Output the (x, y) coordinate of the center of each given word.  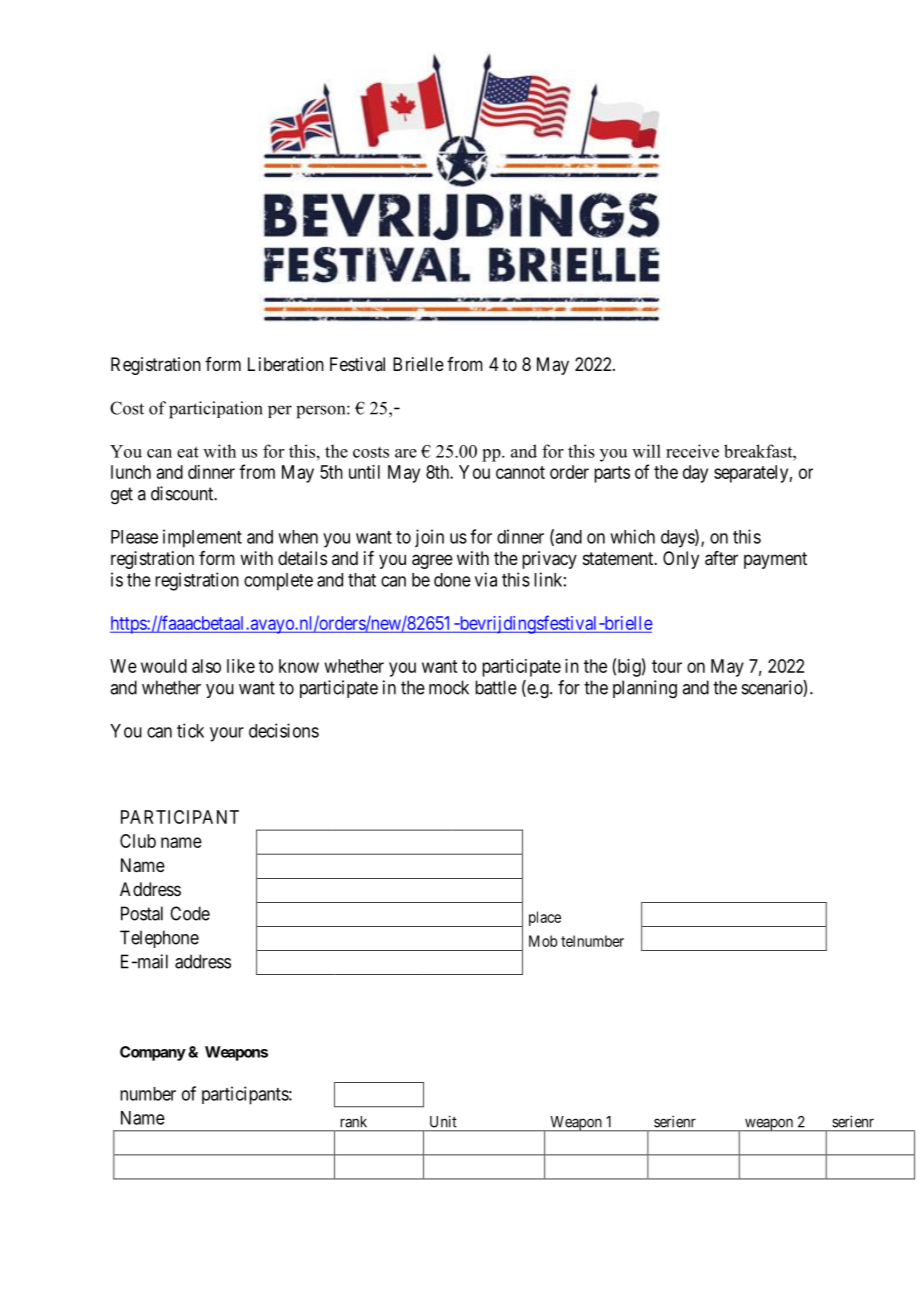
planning (645, 689)
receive (692, 451)
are (406, 453)
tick (190, 730)
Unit (443, 1122)
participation (216, 410)
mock (449, 687)
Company (153, 1053)
